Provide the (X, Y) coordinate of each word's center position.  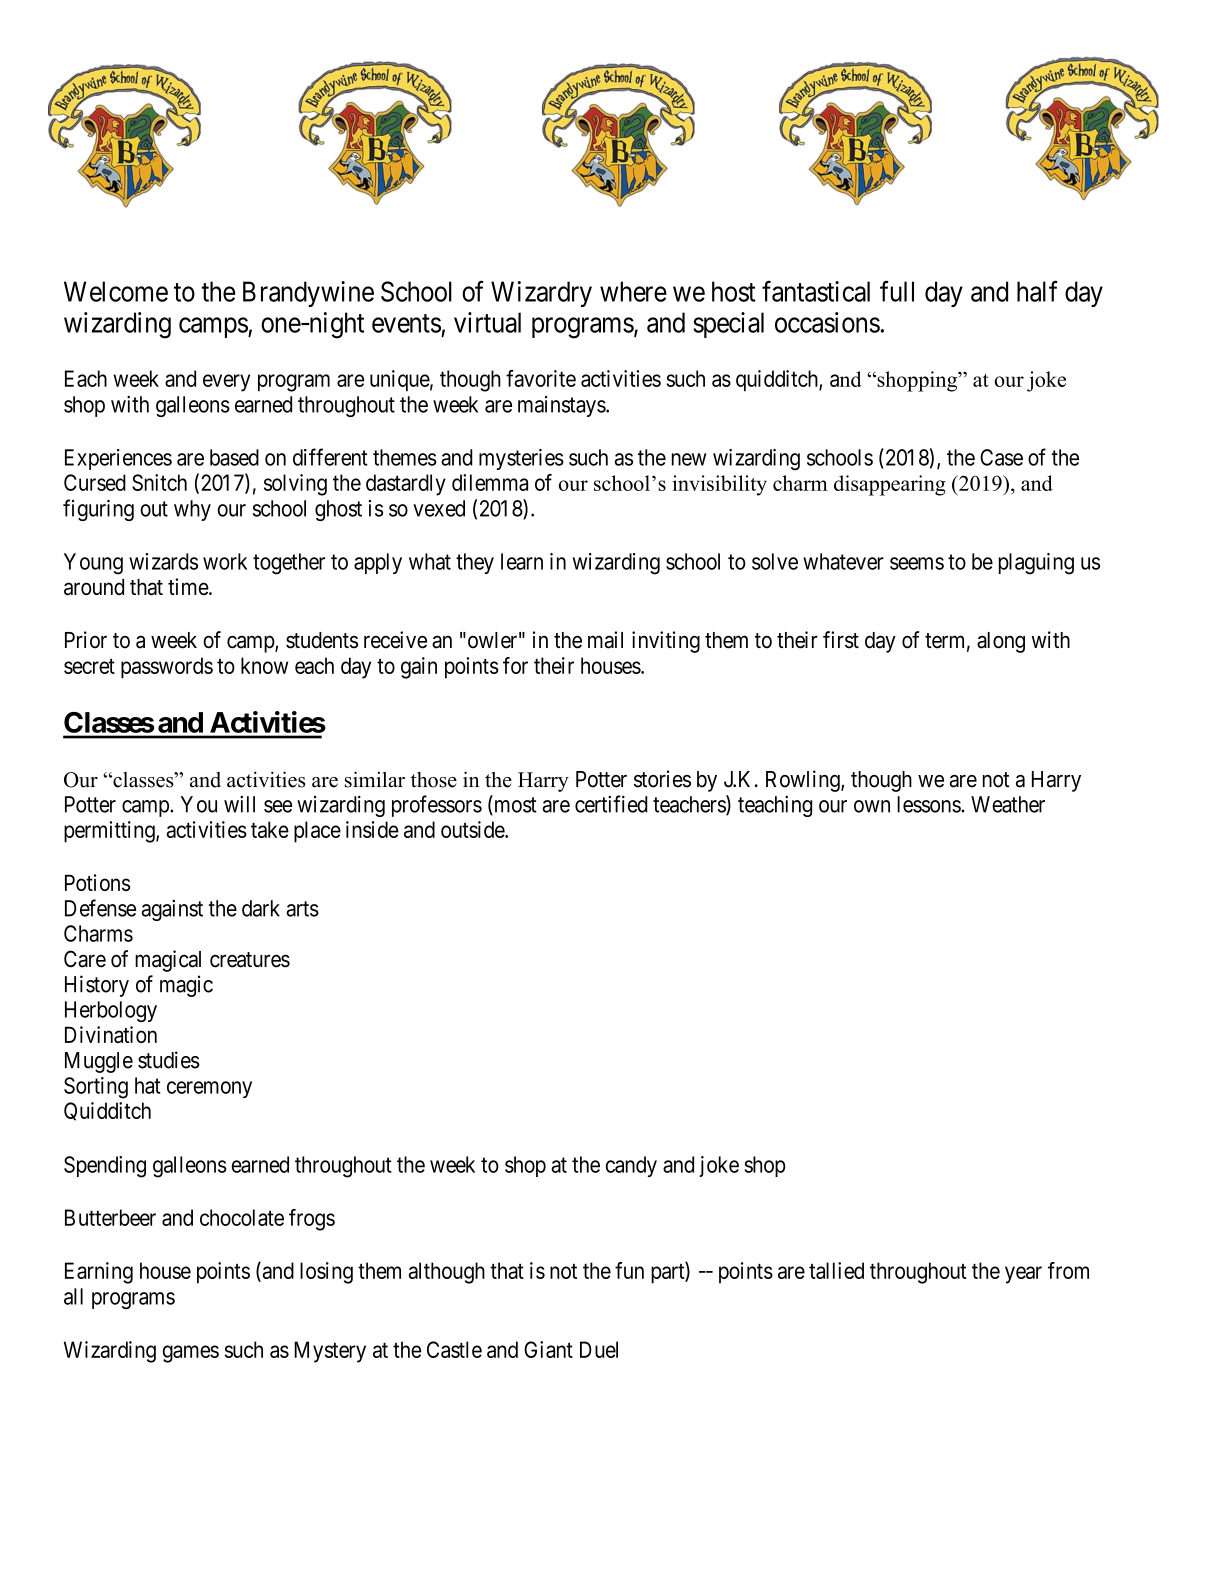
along (1001, 642)
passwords (167, 668)
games (191, 1354)
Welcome (116, 291)
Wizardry (541, 294)
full (897, 291)
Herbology (111, 1011)
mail (605, 640)
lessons (929, 804)
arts (302, 909)
